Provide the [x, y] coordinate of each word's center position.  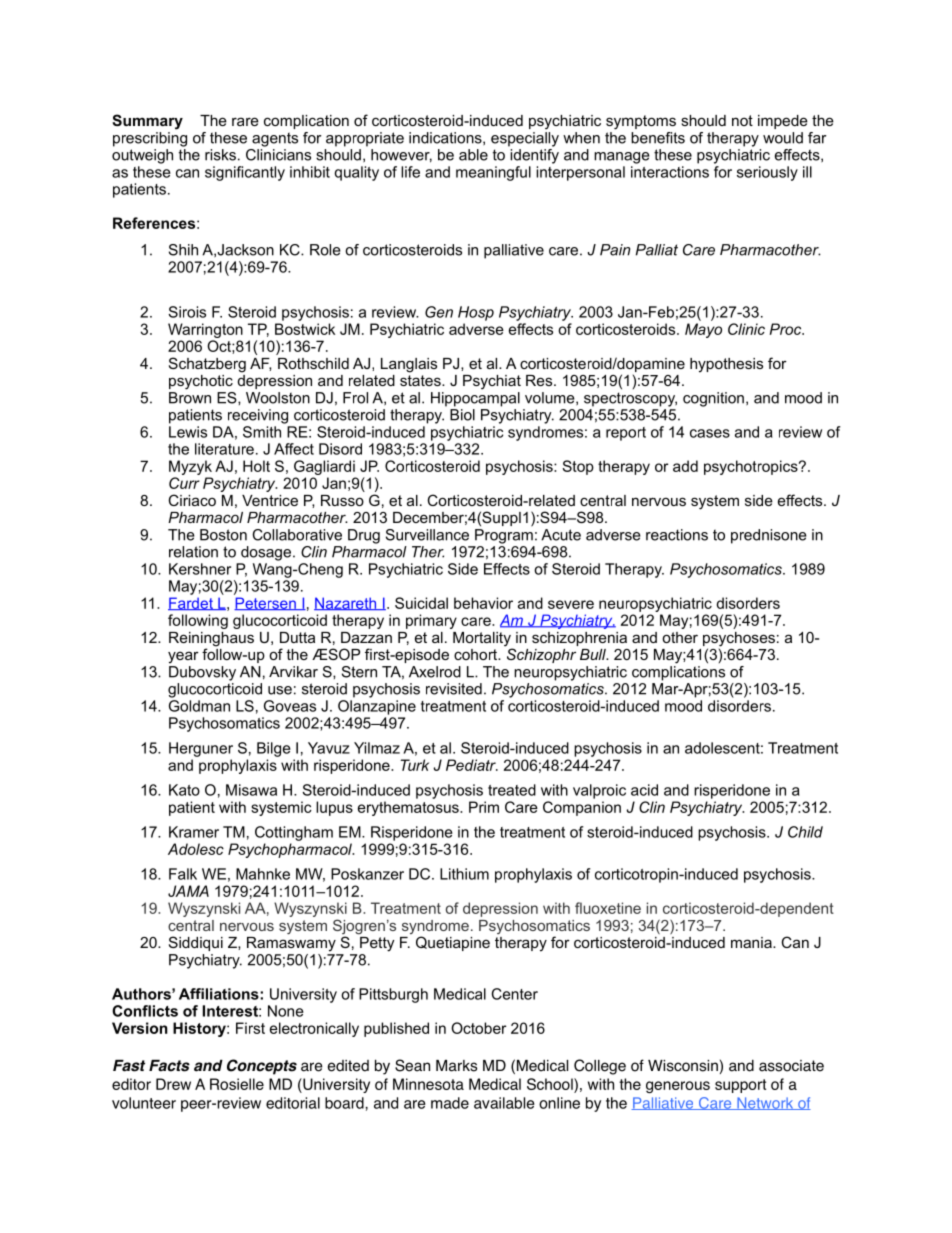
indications [446, 138]
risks [220, 155]
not [742, 120]
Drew [173, 1084]
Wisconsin [683, 1066]
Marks [456, 1066]
